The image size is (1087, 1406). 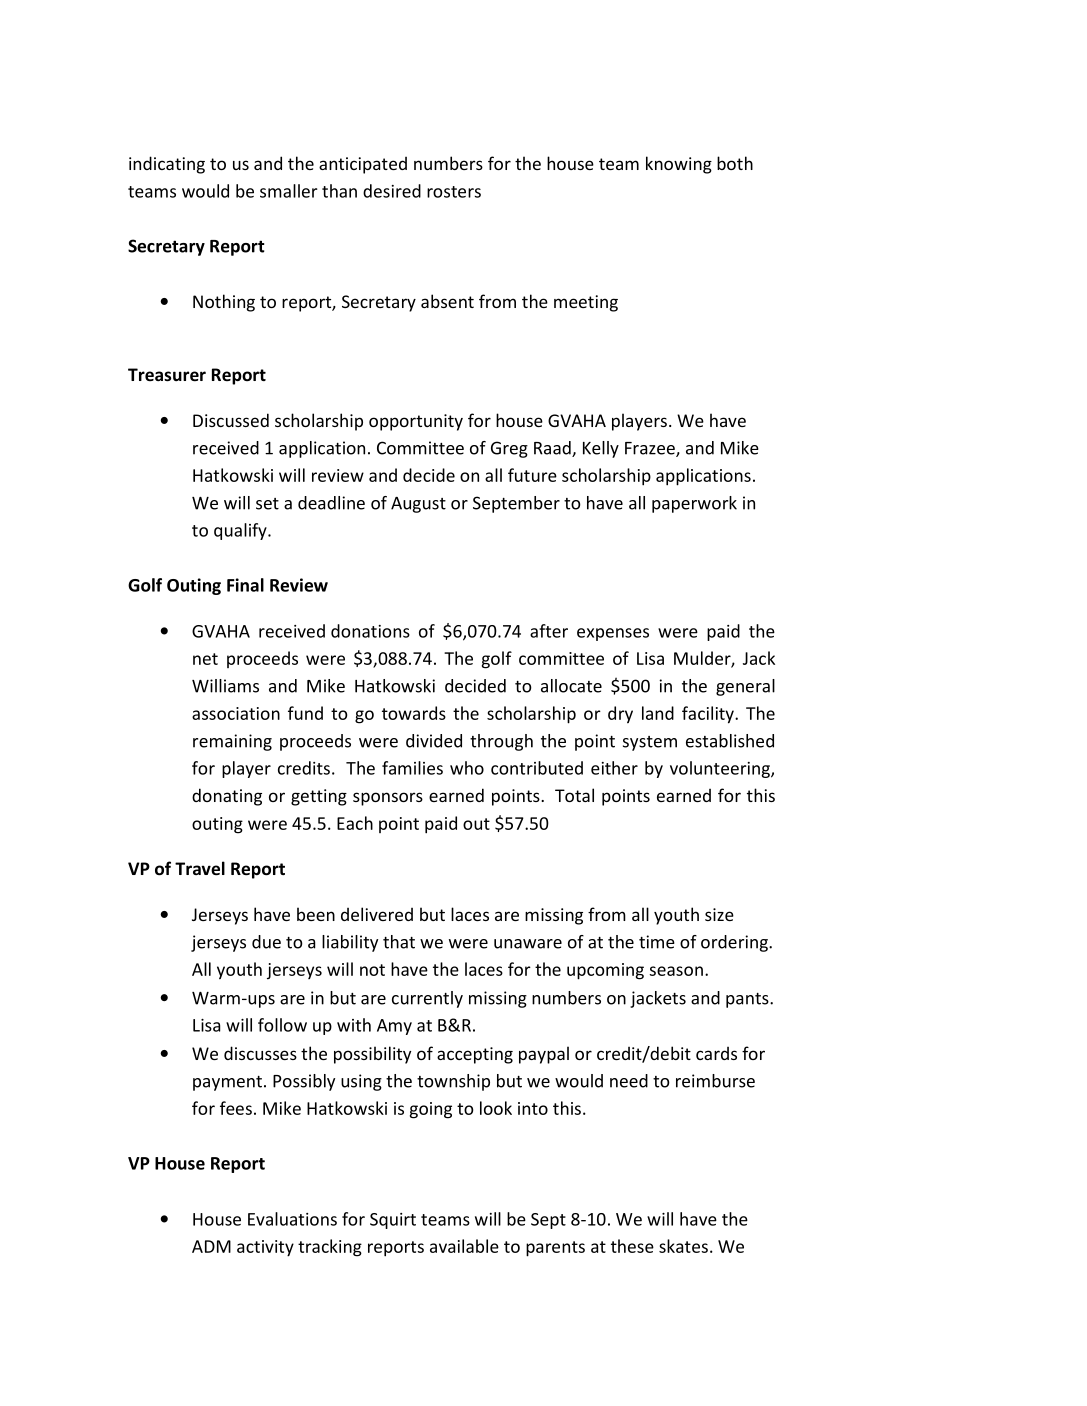 What do you see at coordinates (289, 191) in the screenshot?
I see `smaller` at bounding box center [289, 191].
